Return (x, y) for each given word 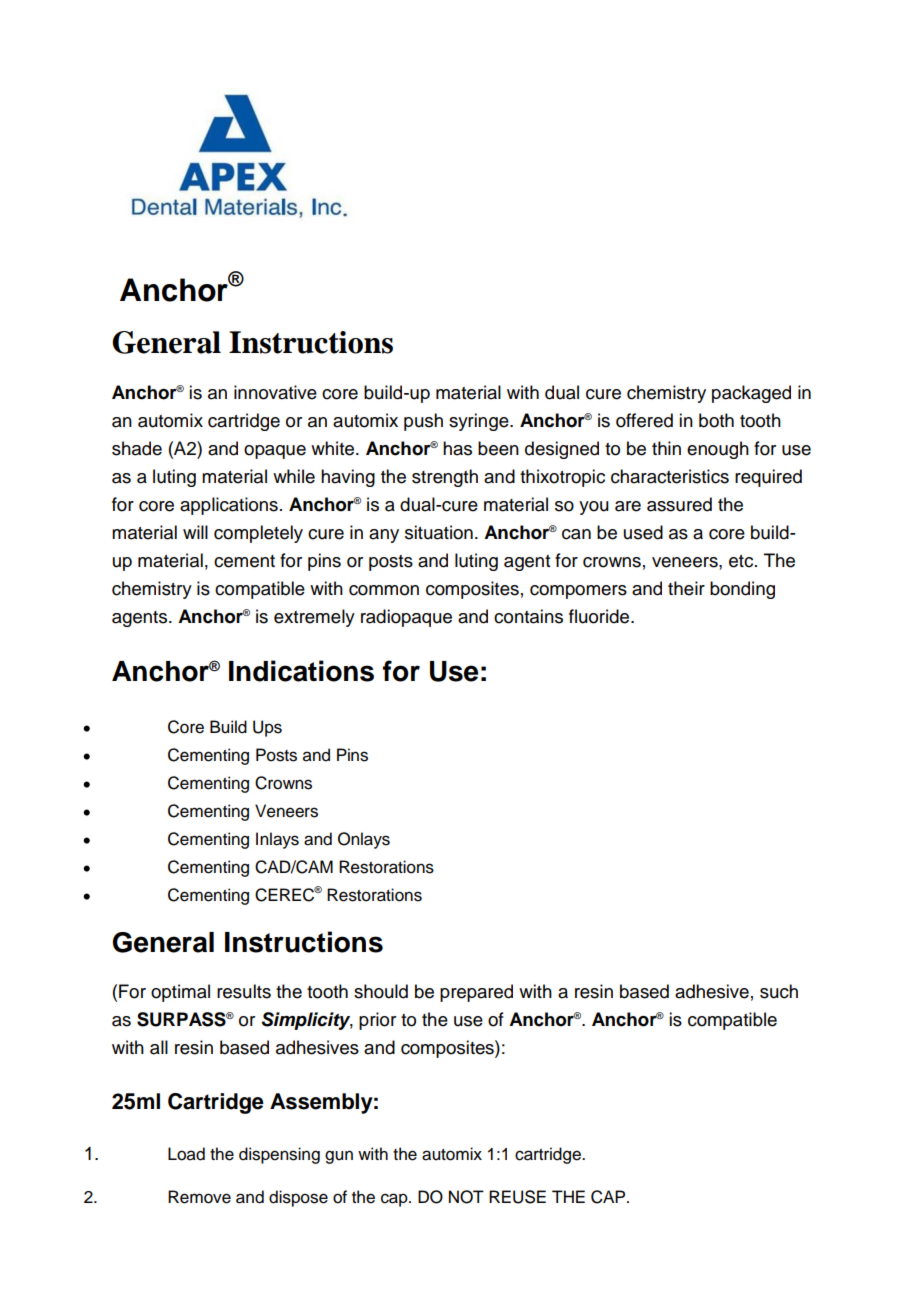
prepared (476, 993)
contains (528, 616)
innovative (275, 392)
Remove (199, 1197)
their (686, 588)
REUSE (517, 1197)
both (716, 420)
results (244, 991)
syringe (480, 422)
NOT (466, 1197)
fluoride (600, 616)
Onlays (364, 840)
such (779, 991)
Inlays (277, 840)
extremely (314, 618)
